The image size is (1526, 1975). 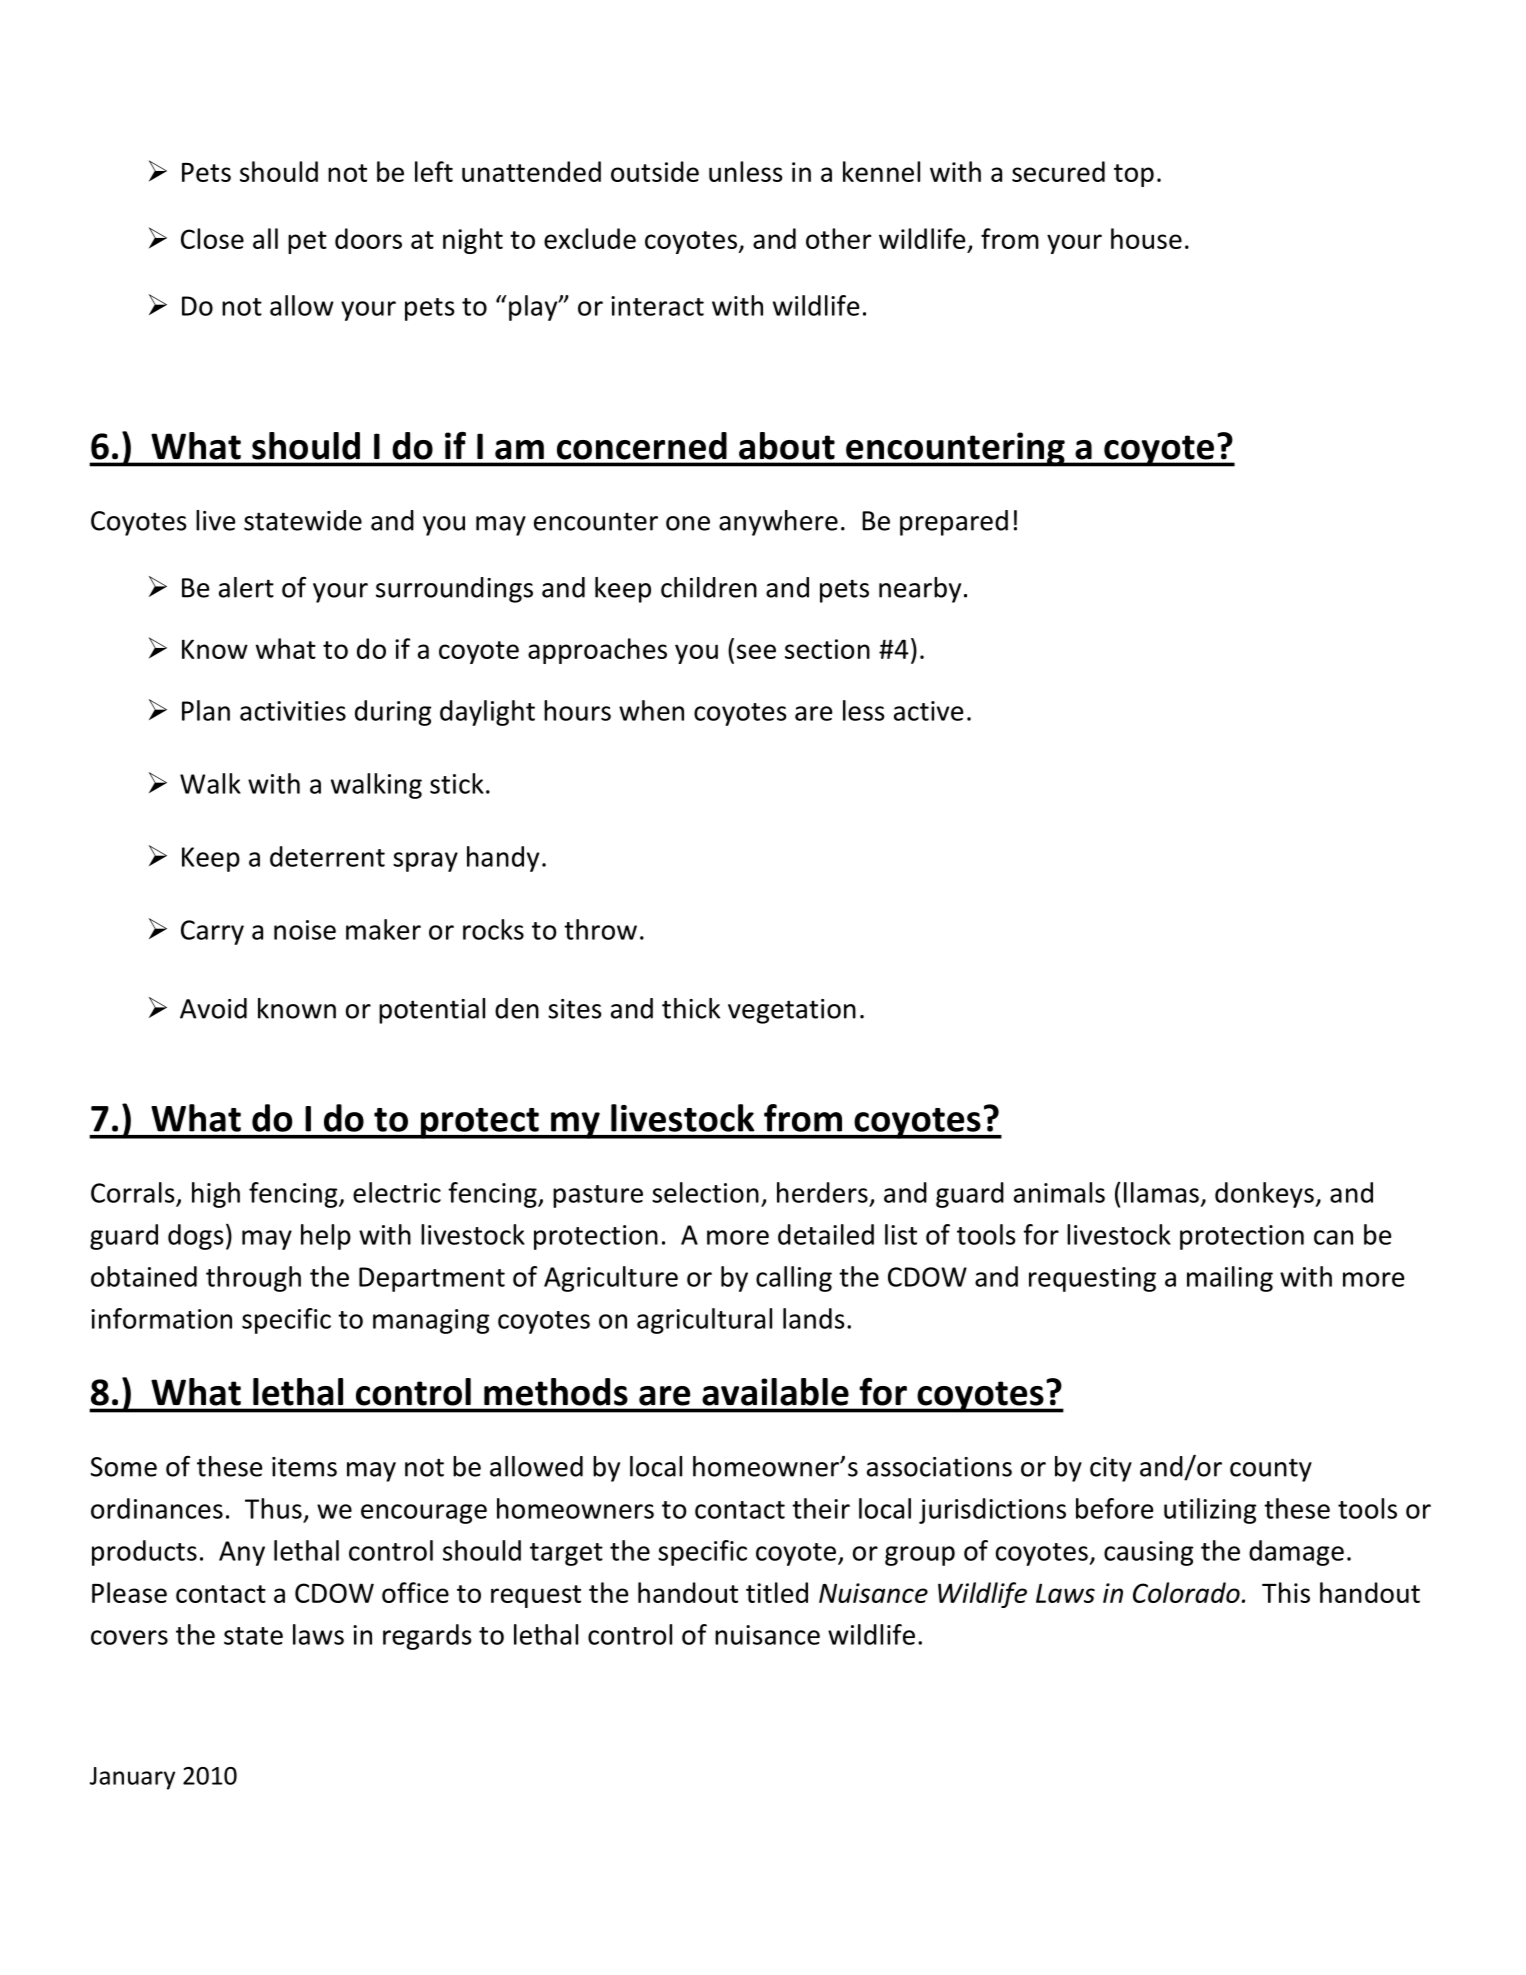 I want to click on when, so click(x=651, y=710).
